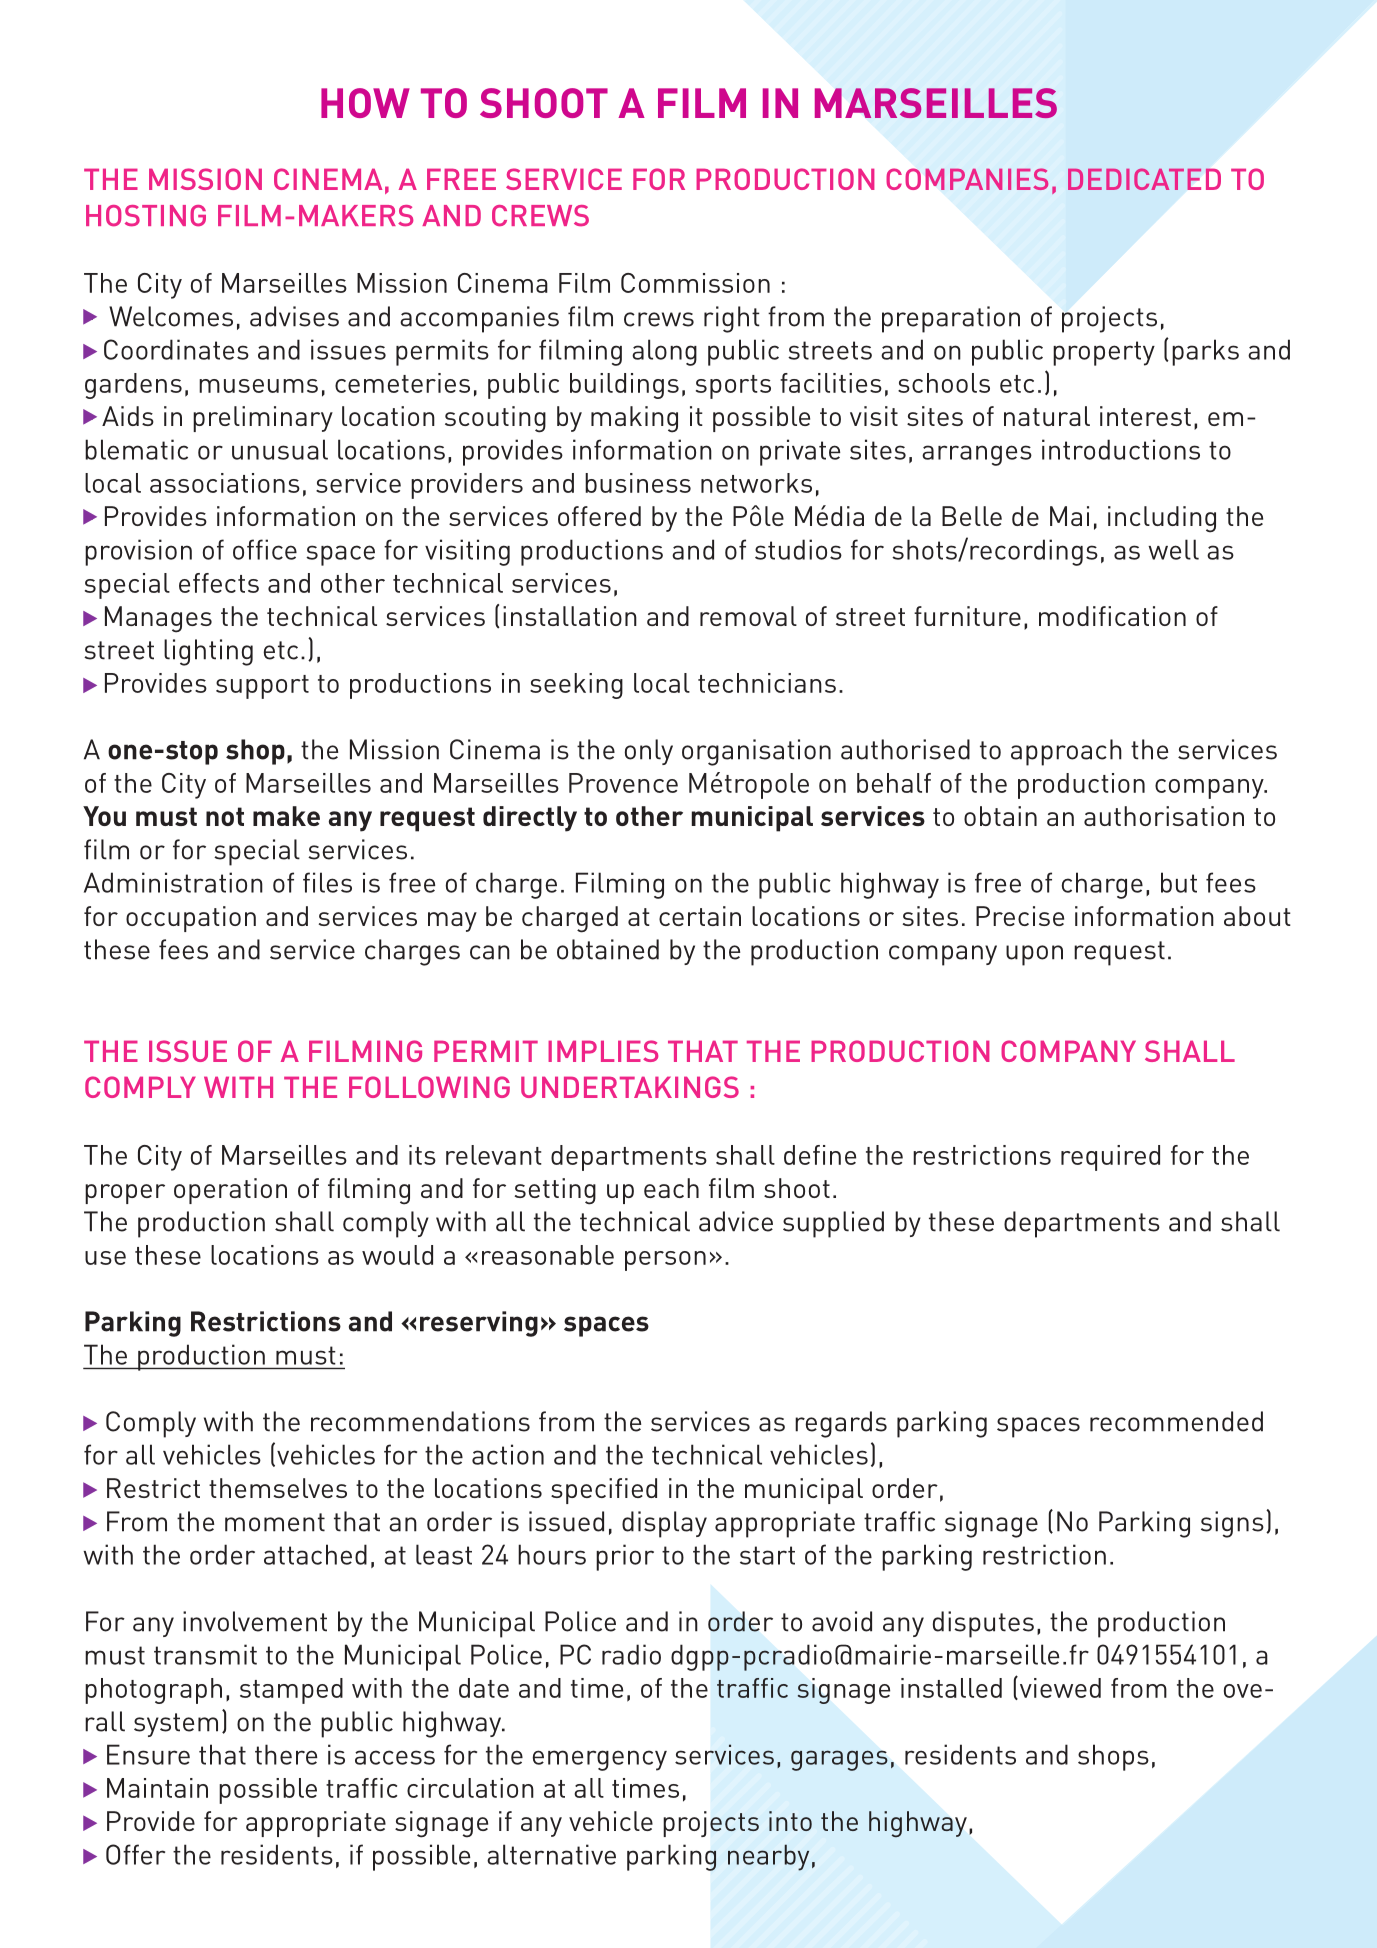  I want to click on there, so click(286, 1754).
